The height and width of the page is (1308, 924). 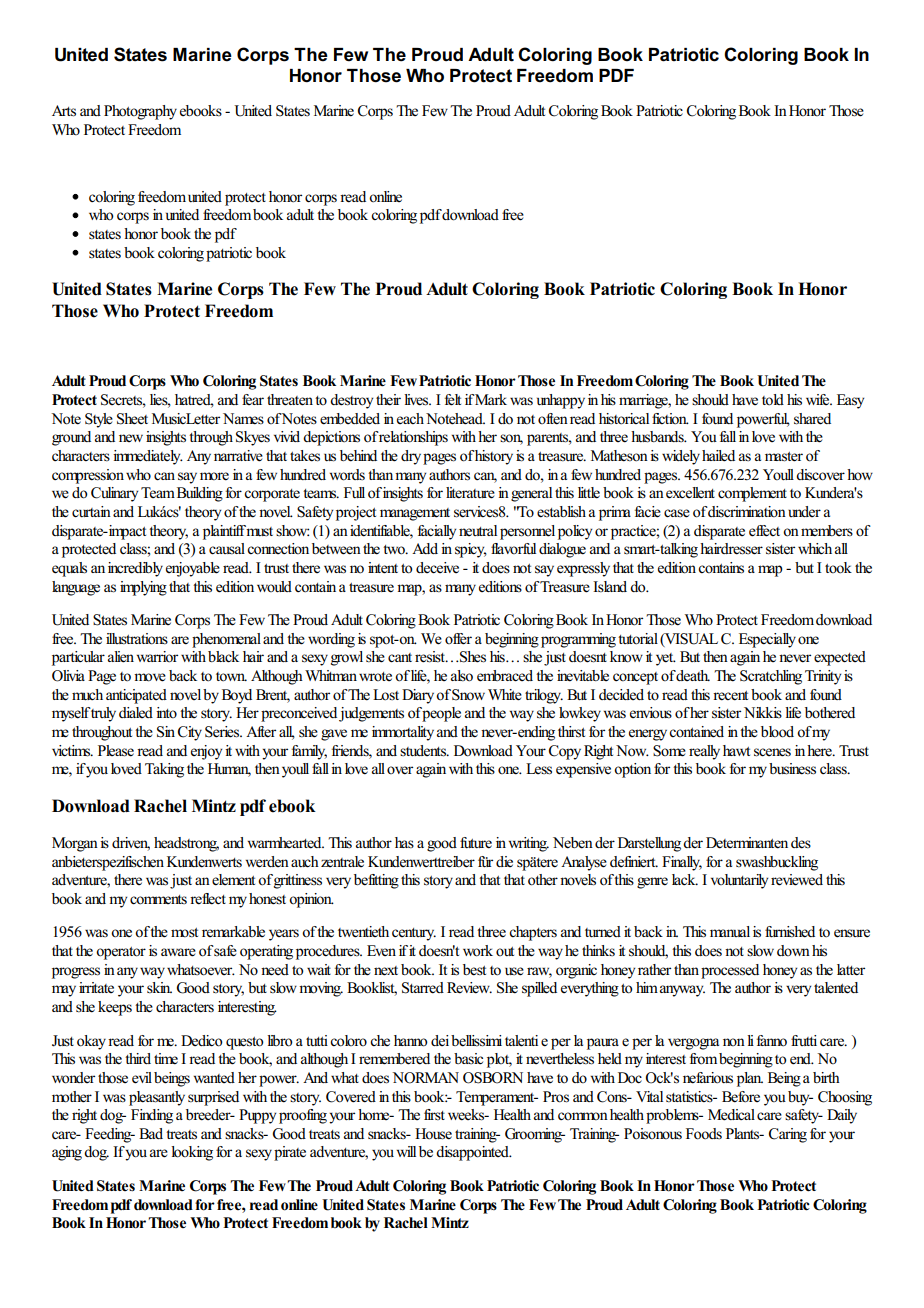 What do you see at coordinates (473, 1153) in the page?
I see `disappointed` at bounding box center [473, 1153].
